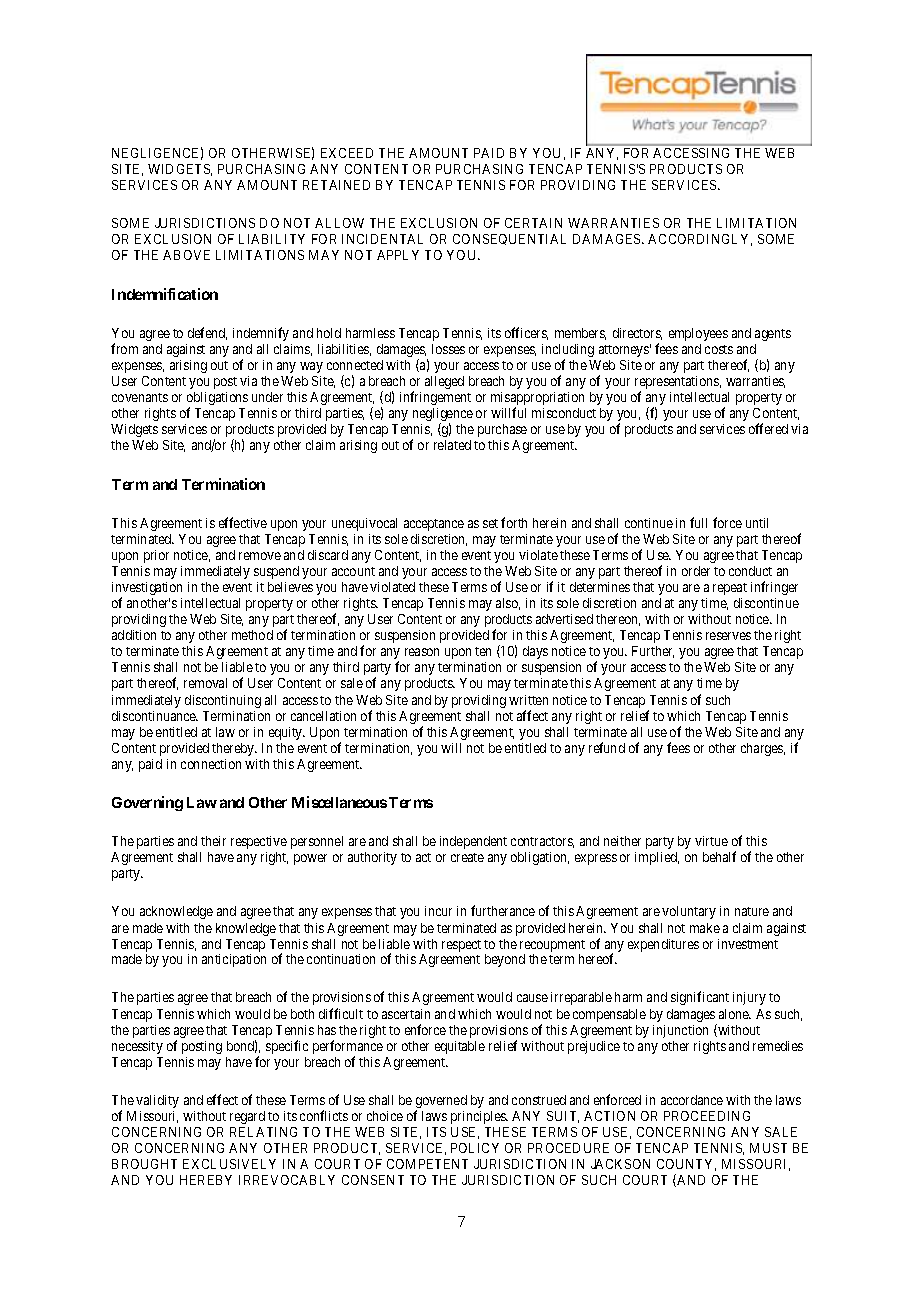 This screenshot has width=924, height=1308. What do you see at coordinates (698, 334) in the screenshot?
I see `employees` at bounding box center [698, 334].
